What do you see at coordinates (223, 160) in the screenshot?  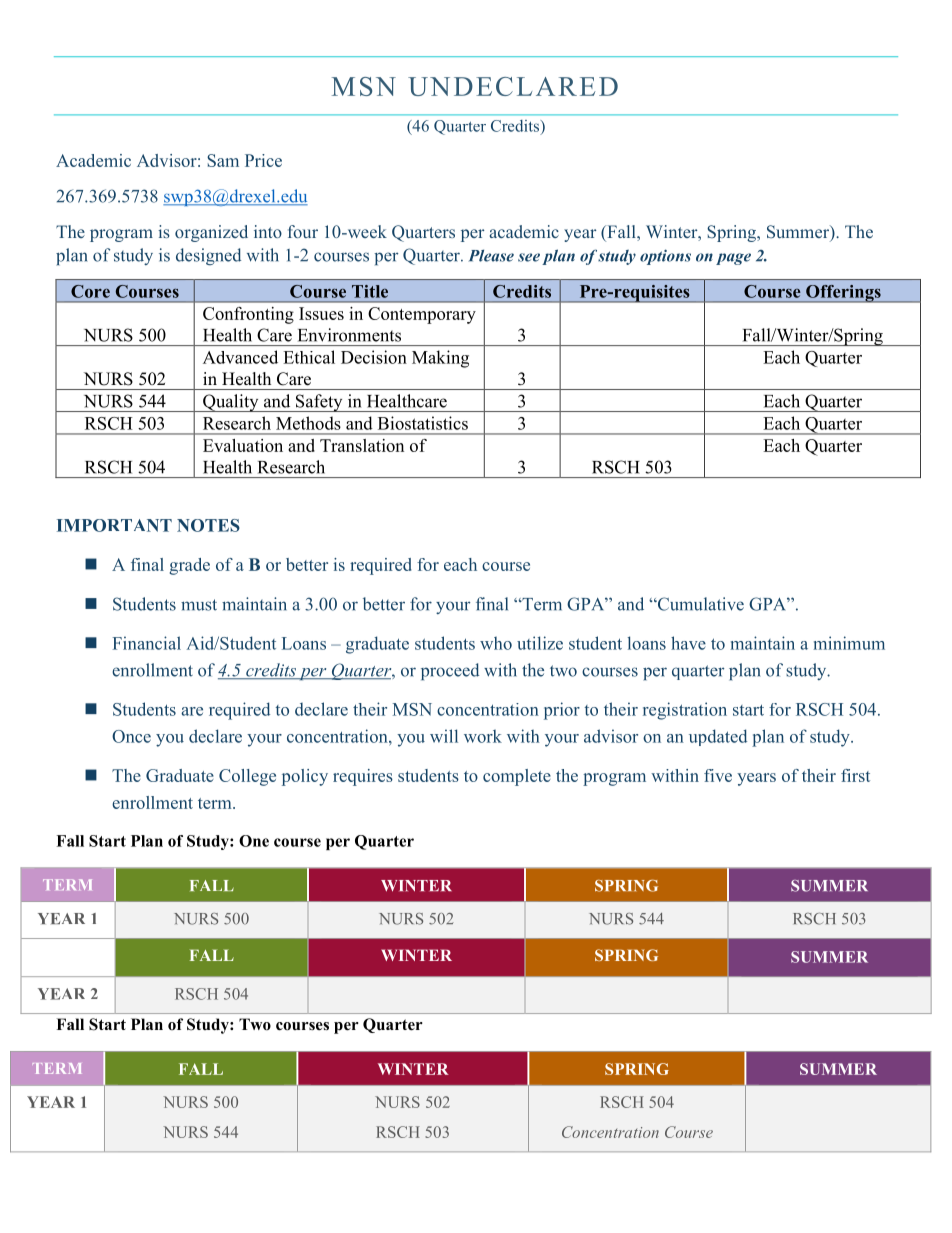 I see `Sam` at bounding box center [223, 160].
